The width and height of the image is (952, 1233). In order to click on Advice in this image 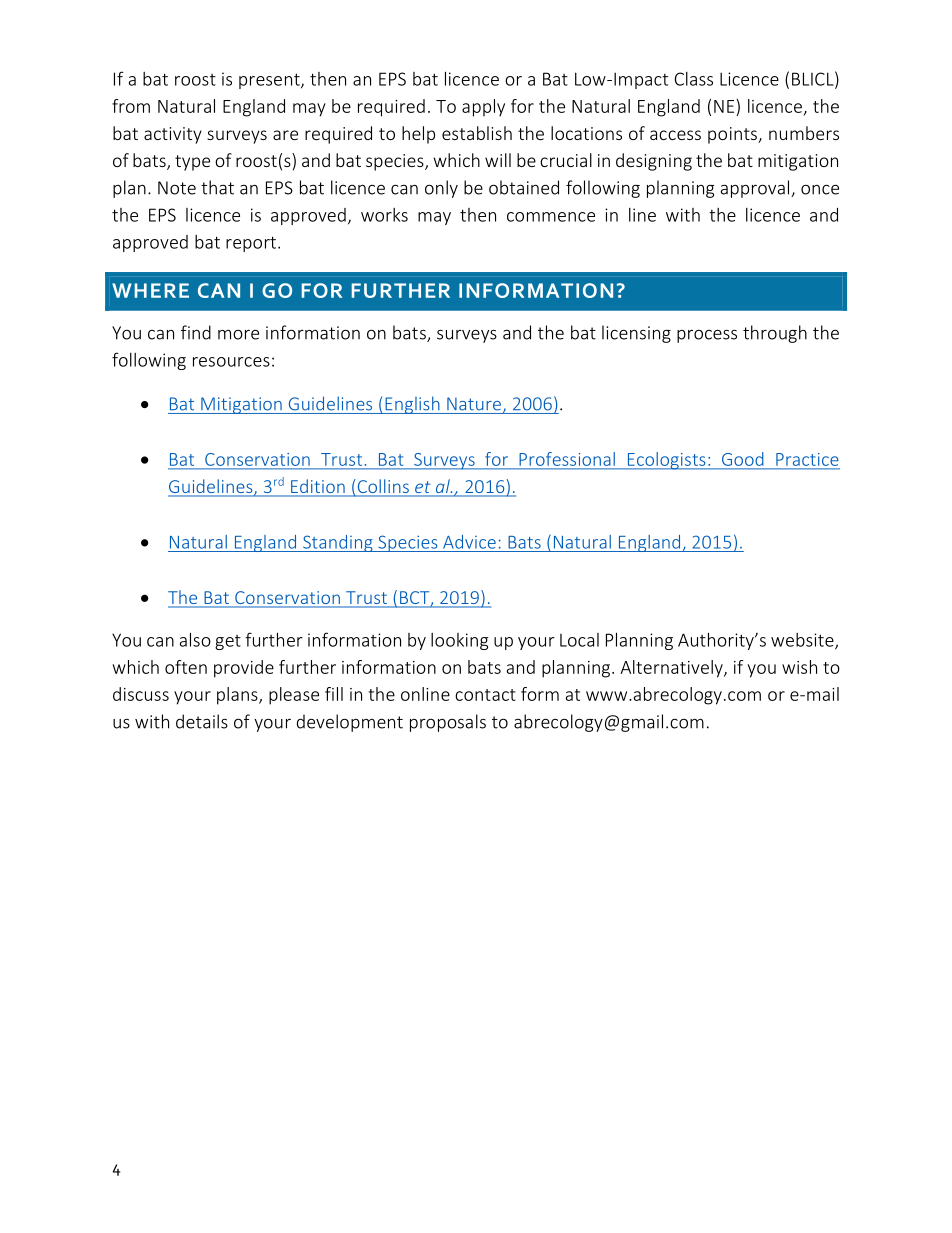, I will do `click(469, 542)`.
